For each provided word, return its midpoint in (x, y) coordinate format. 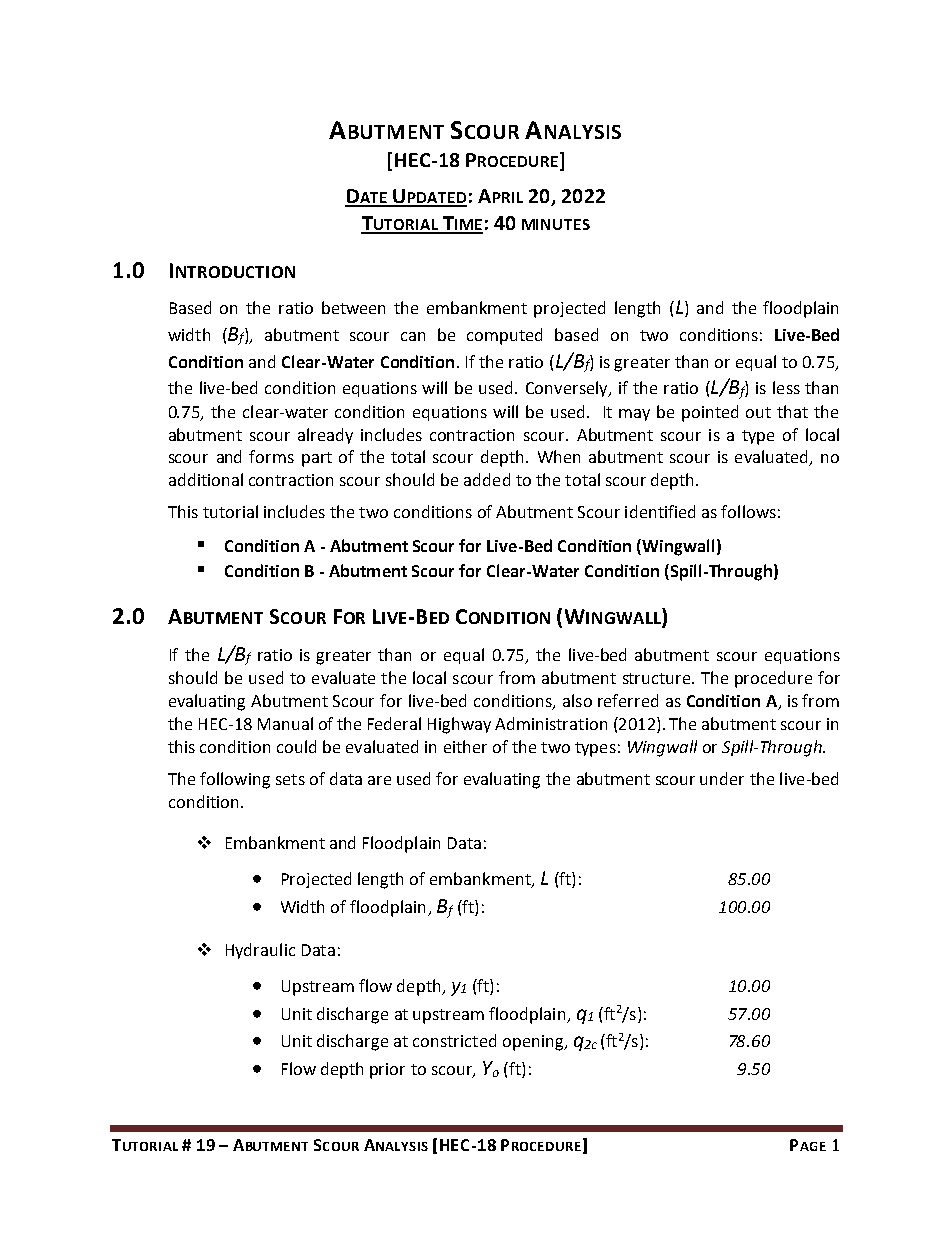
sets (290, 779)
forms (271, 456)
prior (387, 1071)
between (353, 307)
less (786, 387)
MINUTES (556, 224)
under (722, 778)
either (465, 746)
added (487, 479)
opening (534, 1043)
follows (748, 511)
